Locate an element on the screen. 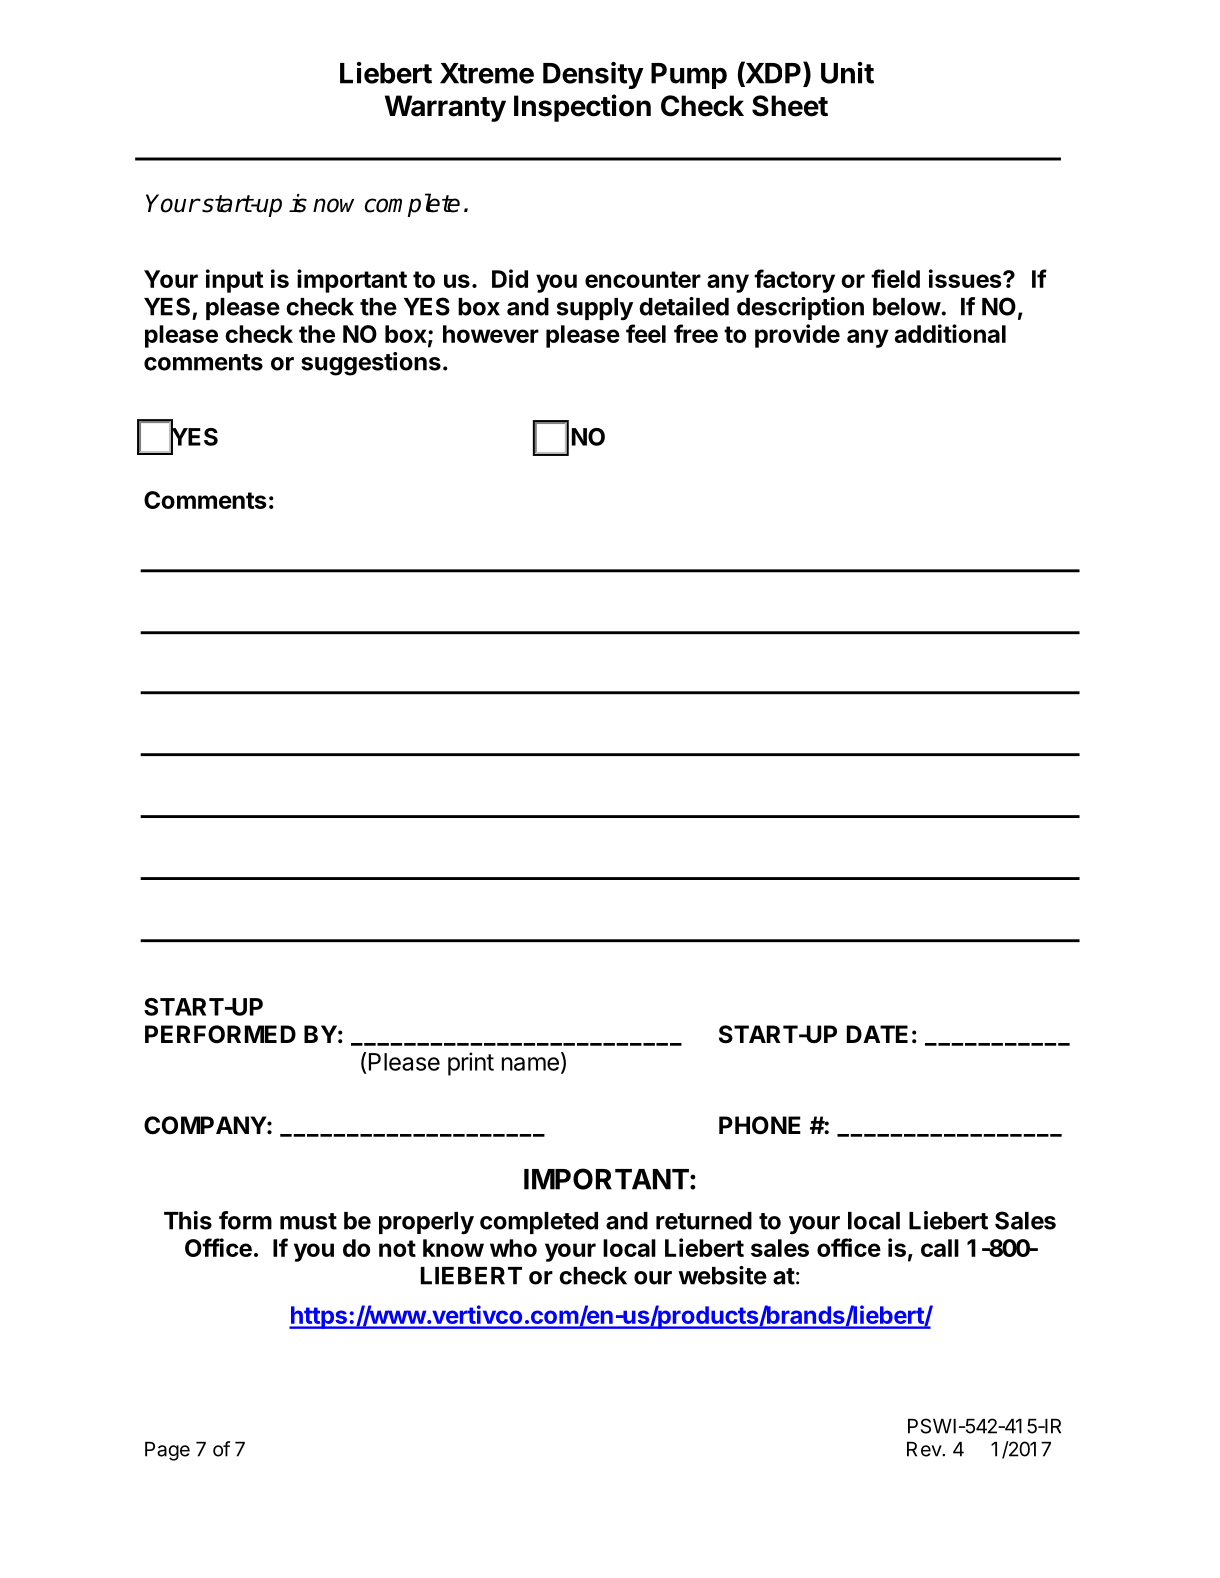  Rev is located at coordinates (925, 1449).
